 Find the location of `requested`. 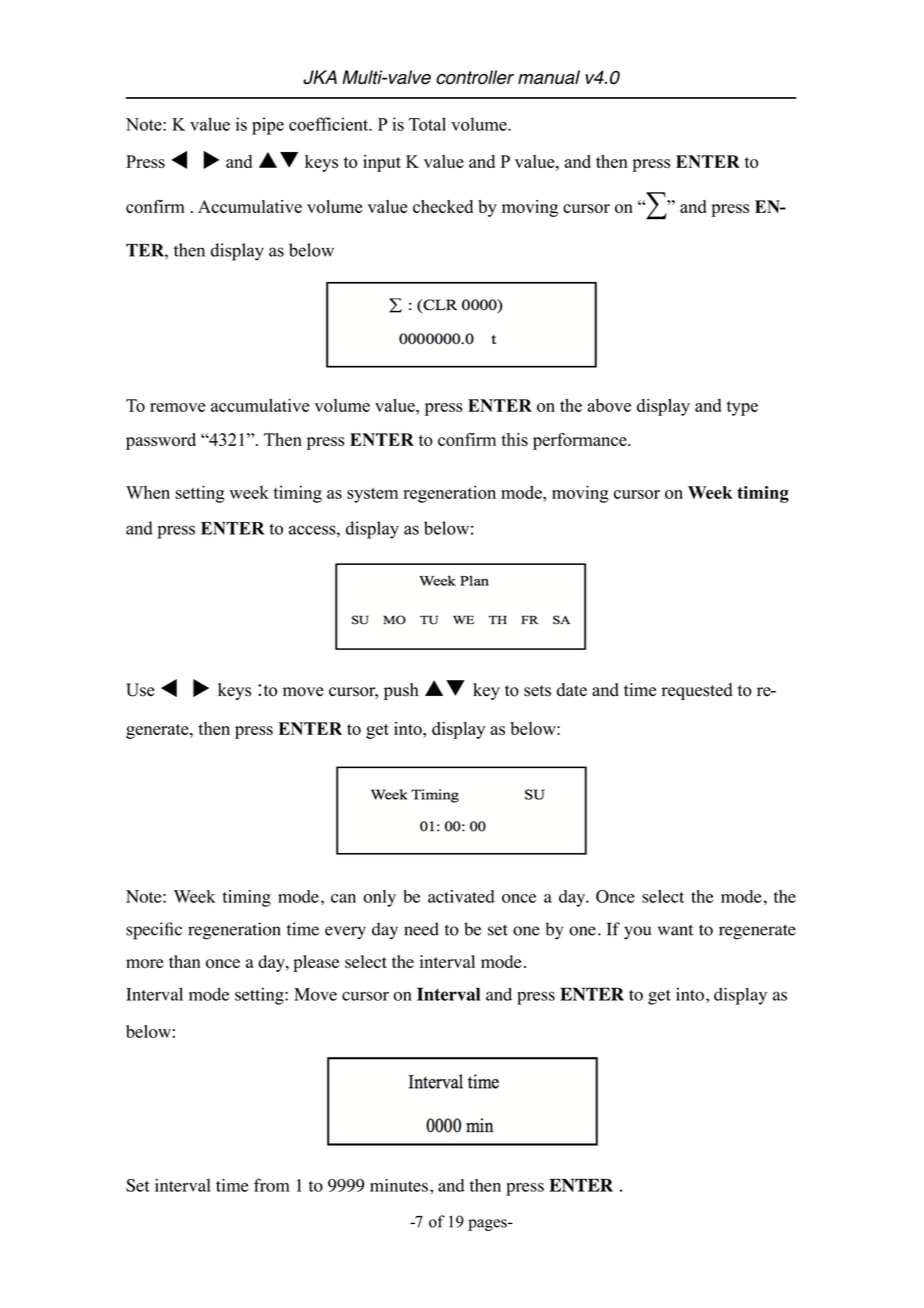

requested is located at coordinates (697, 691).
